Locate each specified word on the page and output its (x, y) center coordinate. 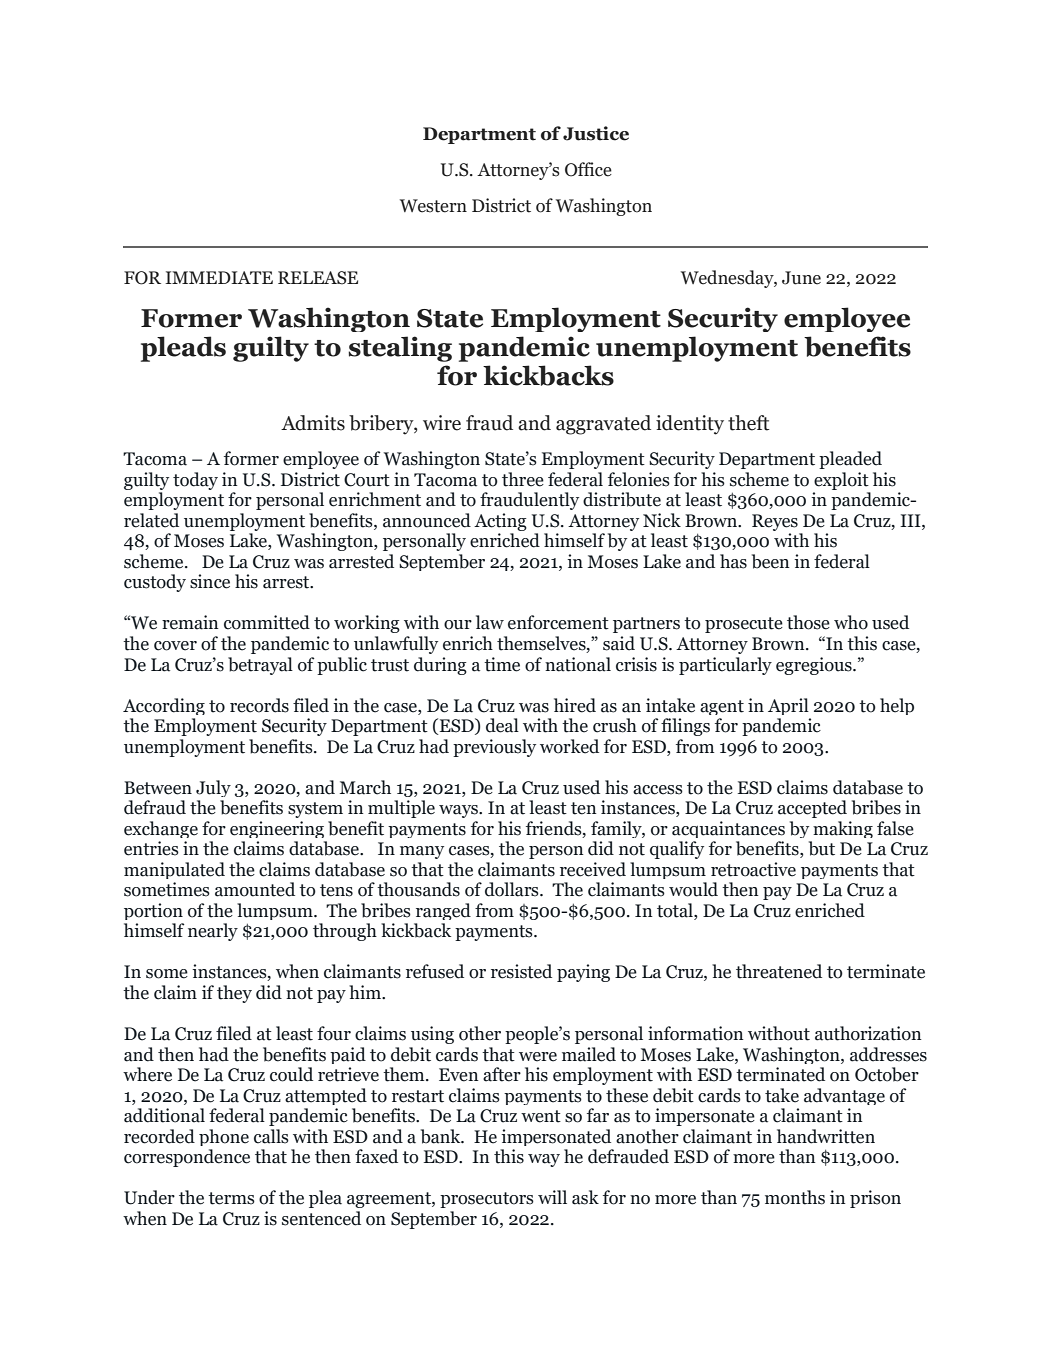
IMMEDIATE (219, 277)
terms (231, 1198)
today (195, 481)
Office (588, 169)
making (843, 829)
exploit (841, 481)
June (801, 278)
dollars (513, 889)
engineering (277, 829)
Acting (500, 522)
